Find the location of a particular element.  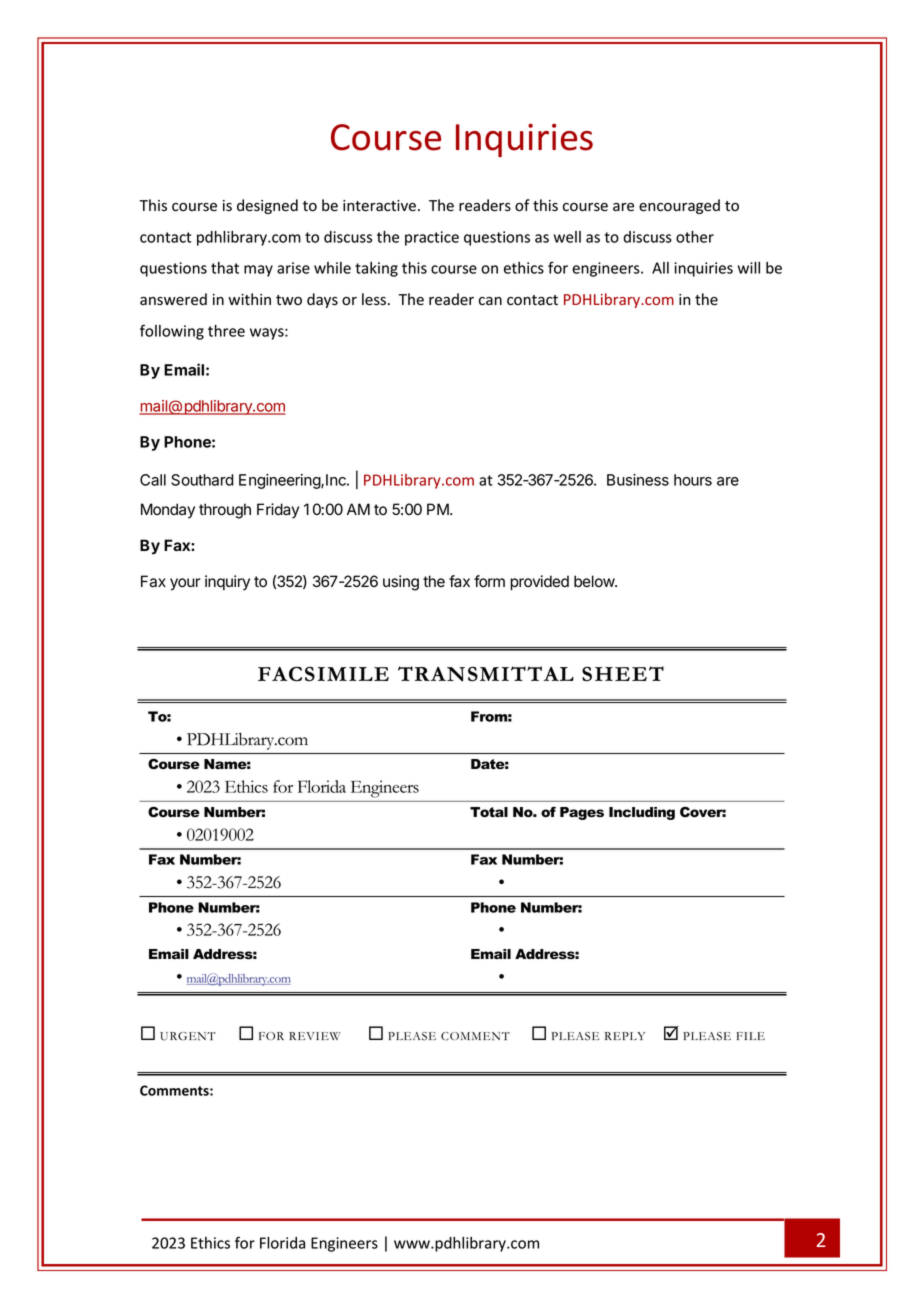

FACSIMILE is located at coordinates (323, 674).
